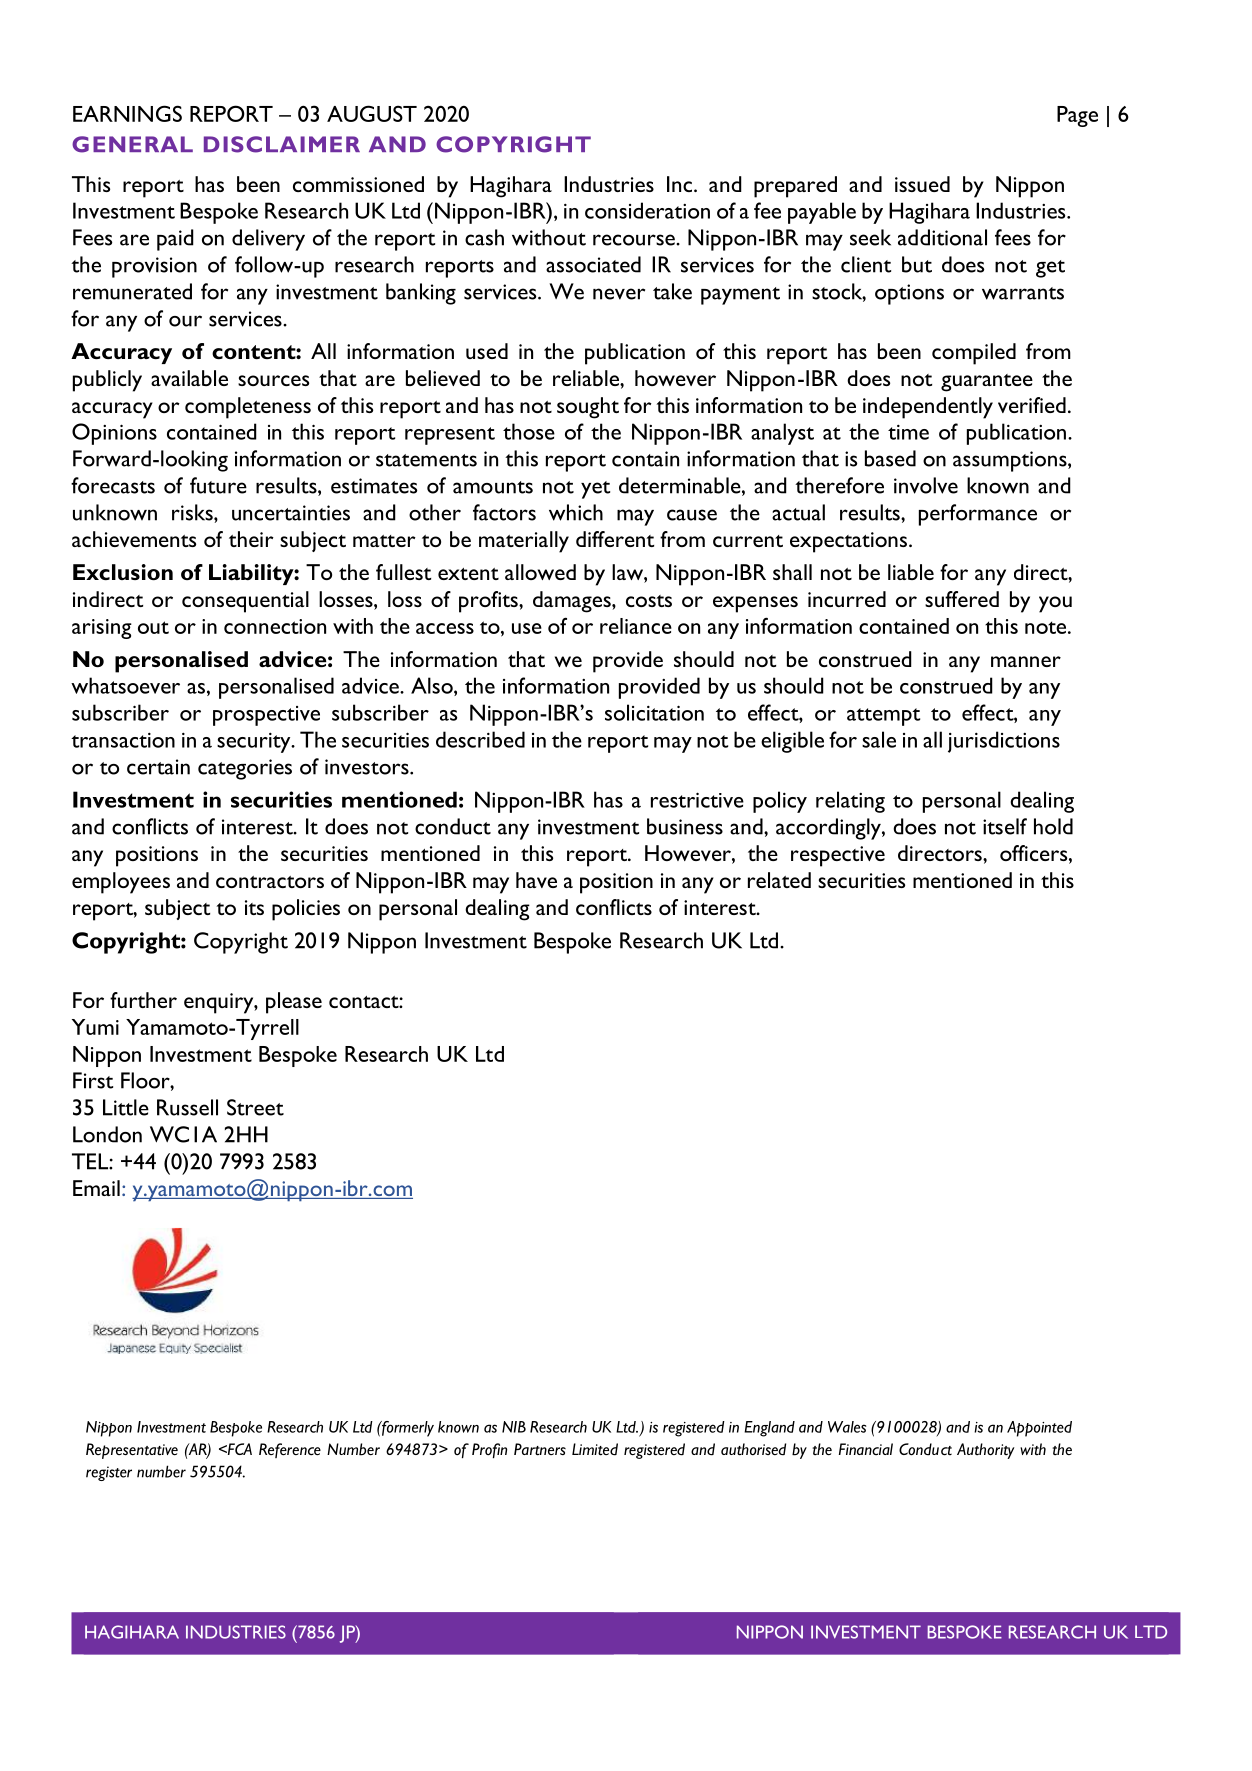  Describe the element at coordinates (636, 626) in the page. I see `reliance` at that location.
